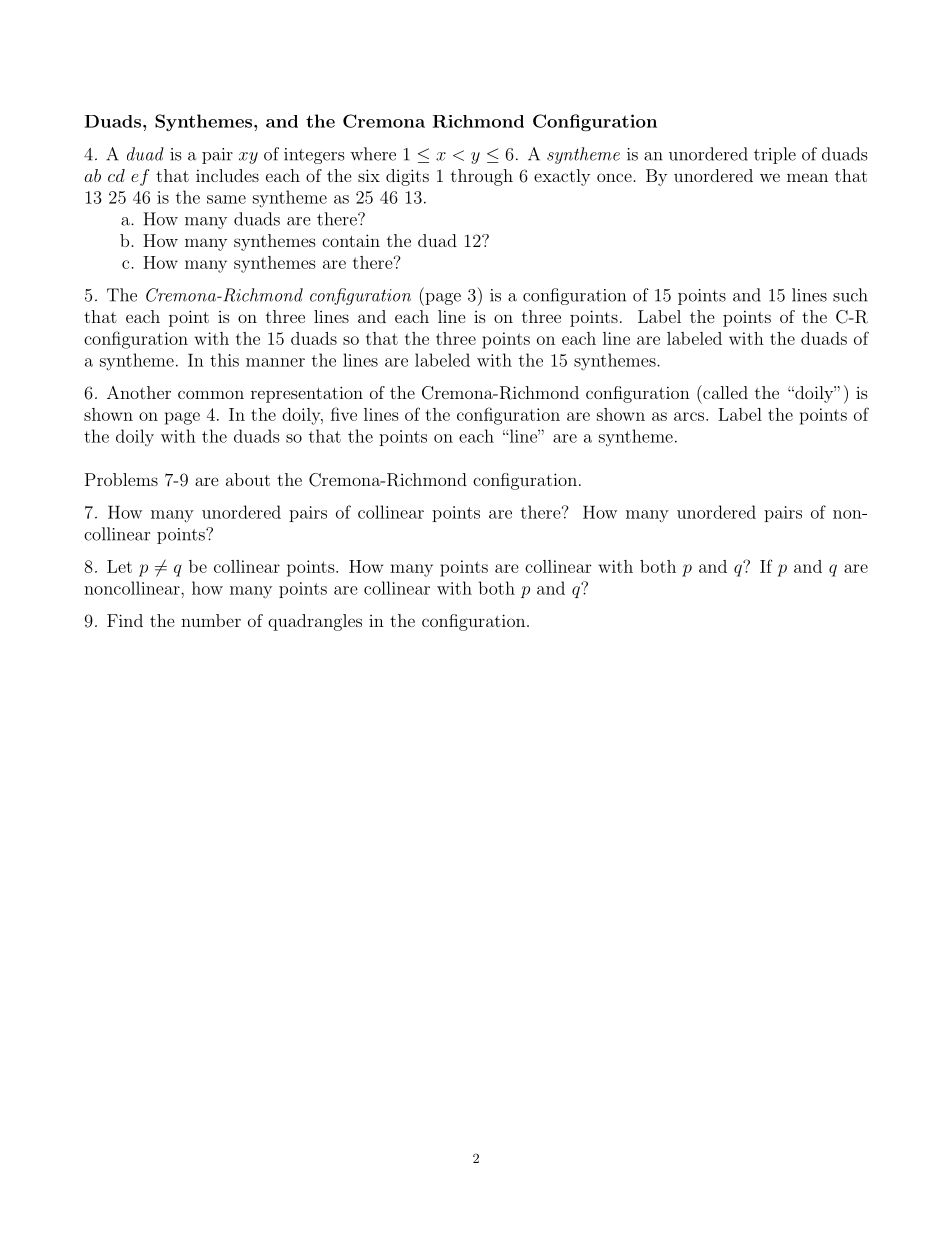  Describe the element at coordinates (248, 479) in the document. I see `about` at that location.
